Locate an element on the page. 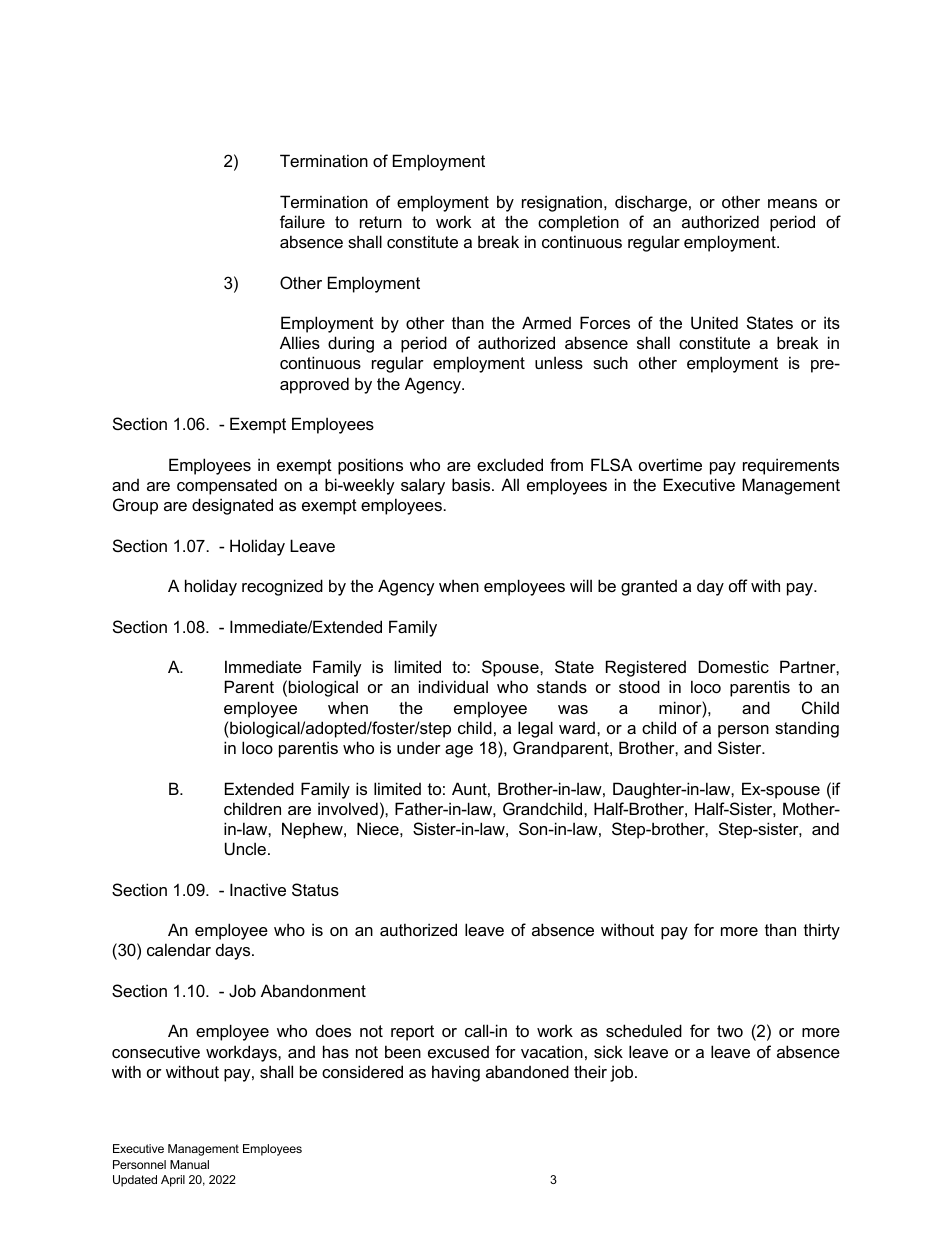 This page has width=952, height=1233. recognized is located at coordinates (282, 587).
